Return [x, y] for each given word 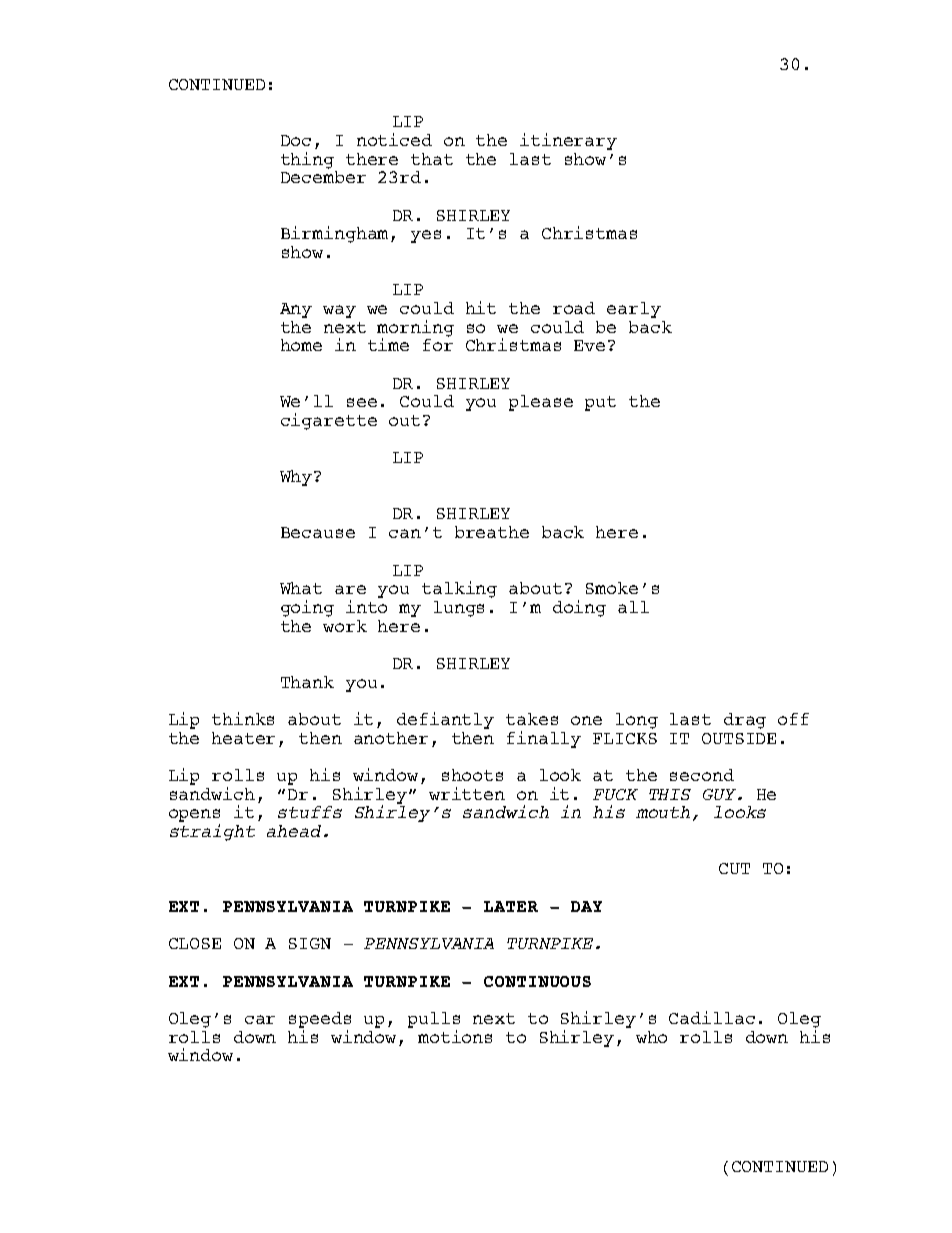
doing [579, 608]
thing [307, 160]
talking [459, 589]
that [432, 159]
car [260, 1019]
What [301, 588]
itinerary [568, 141]
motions [455, 1036]
